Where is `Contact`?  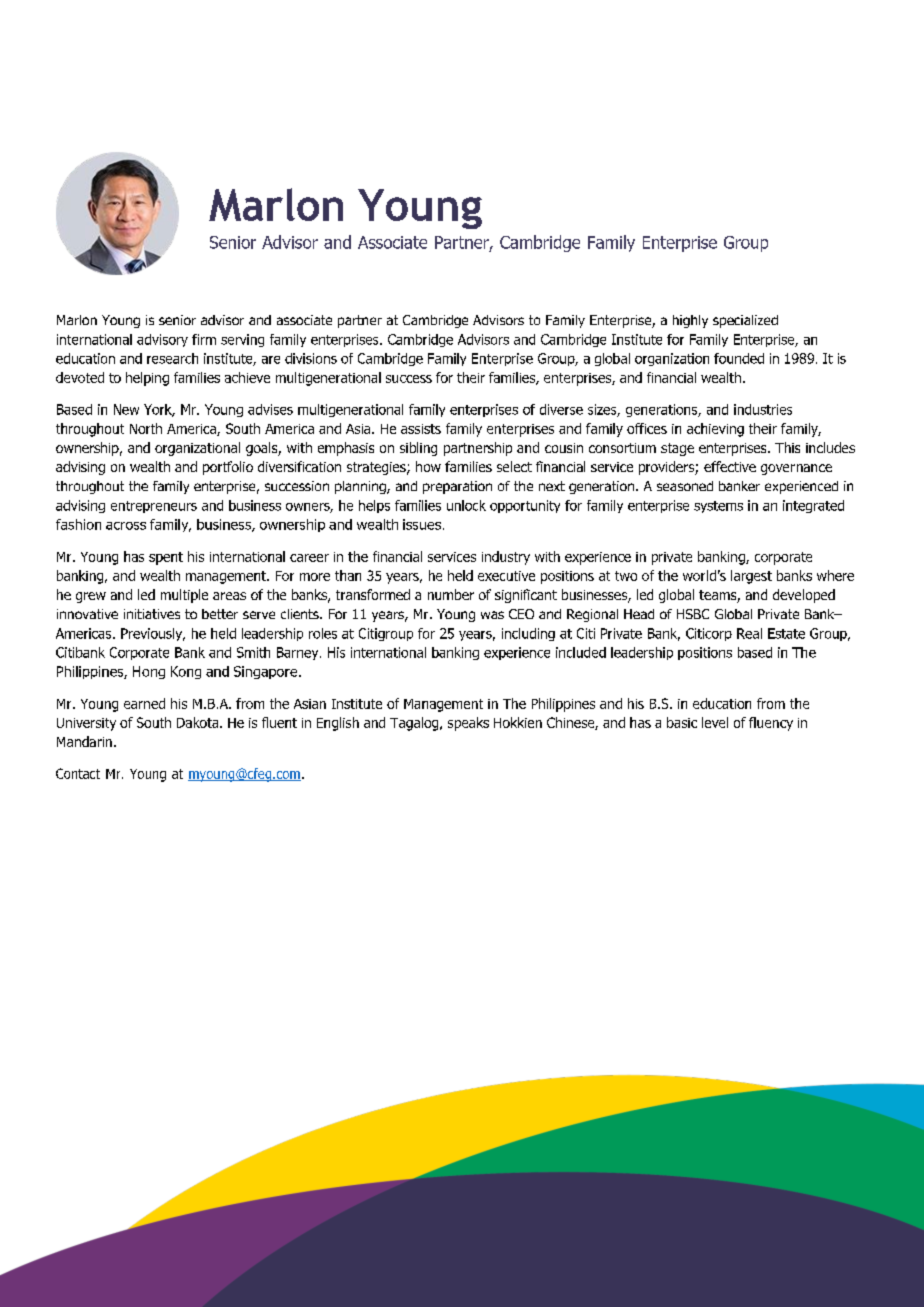 Contact is located at coordinates (78, 773).
